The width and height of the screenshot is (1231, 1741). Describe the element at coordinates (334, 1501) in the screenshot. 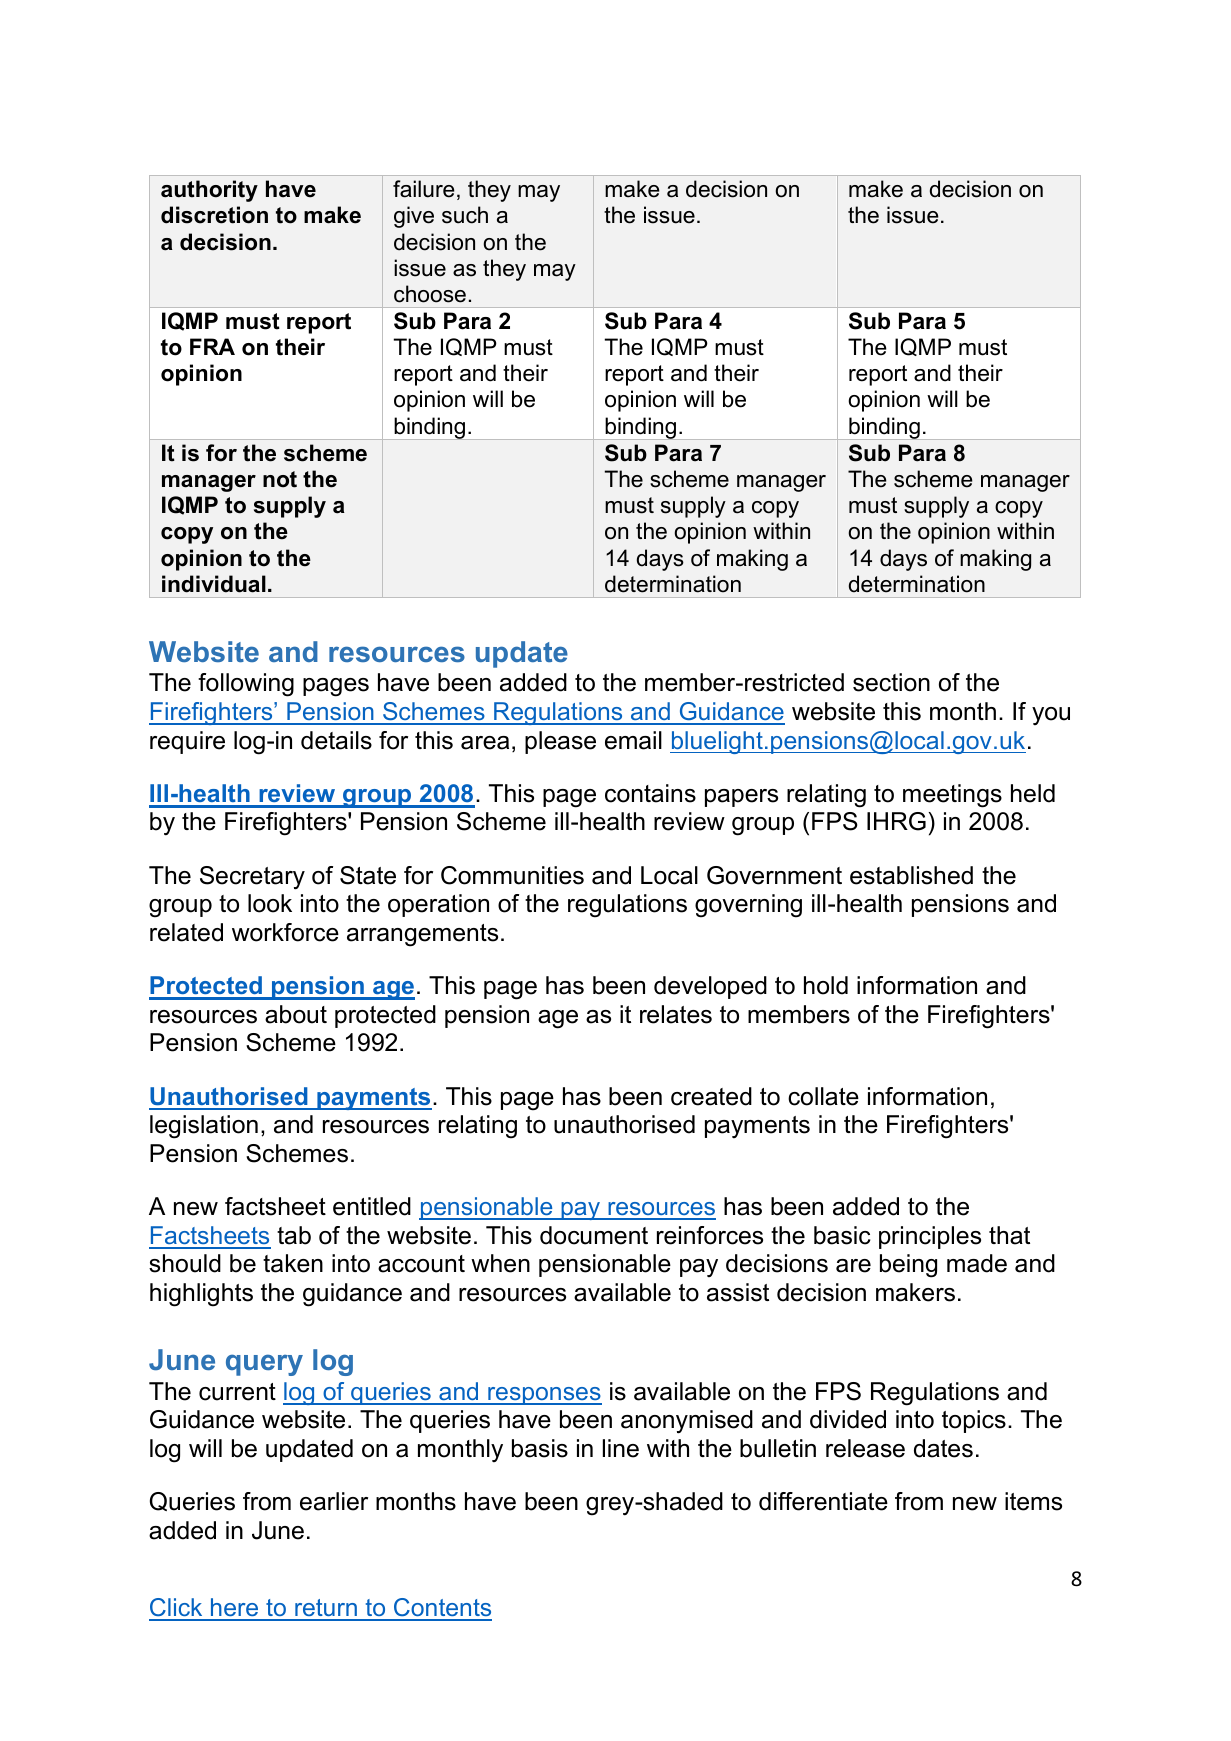

I see `earlier` at that location.
